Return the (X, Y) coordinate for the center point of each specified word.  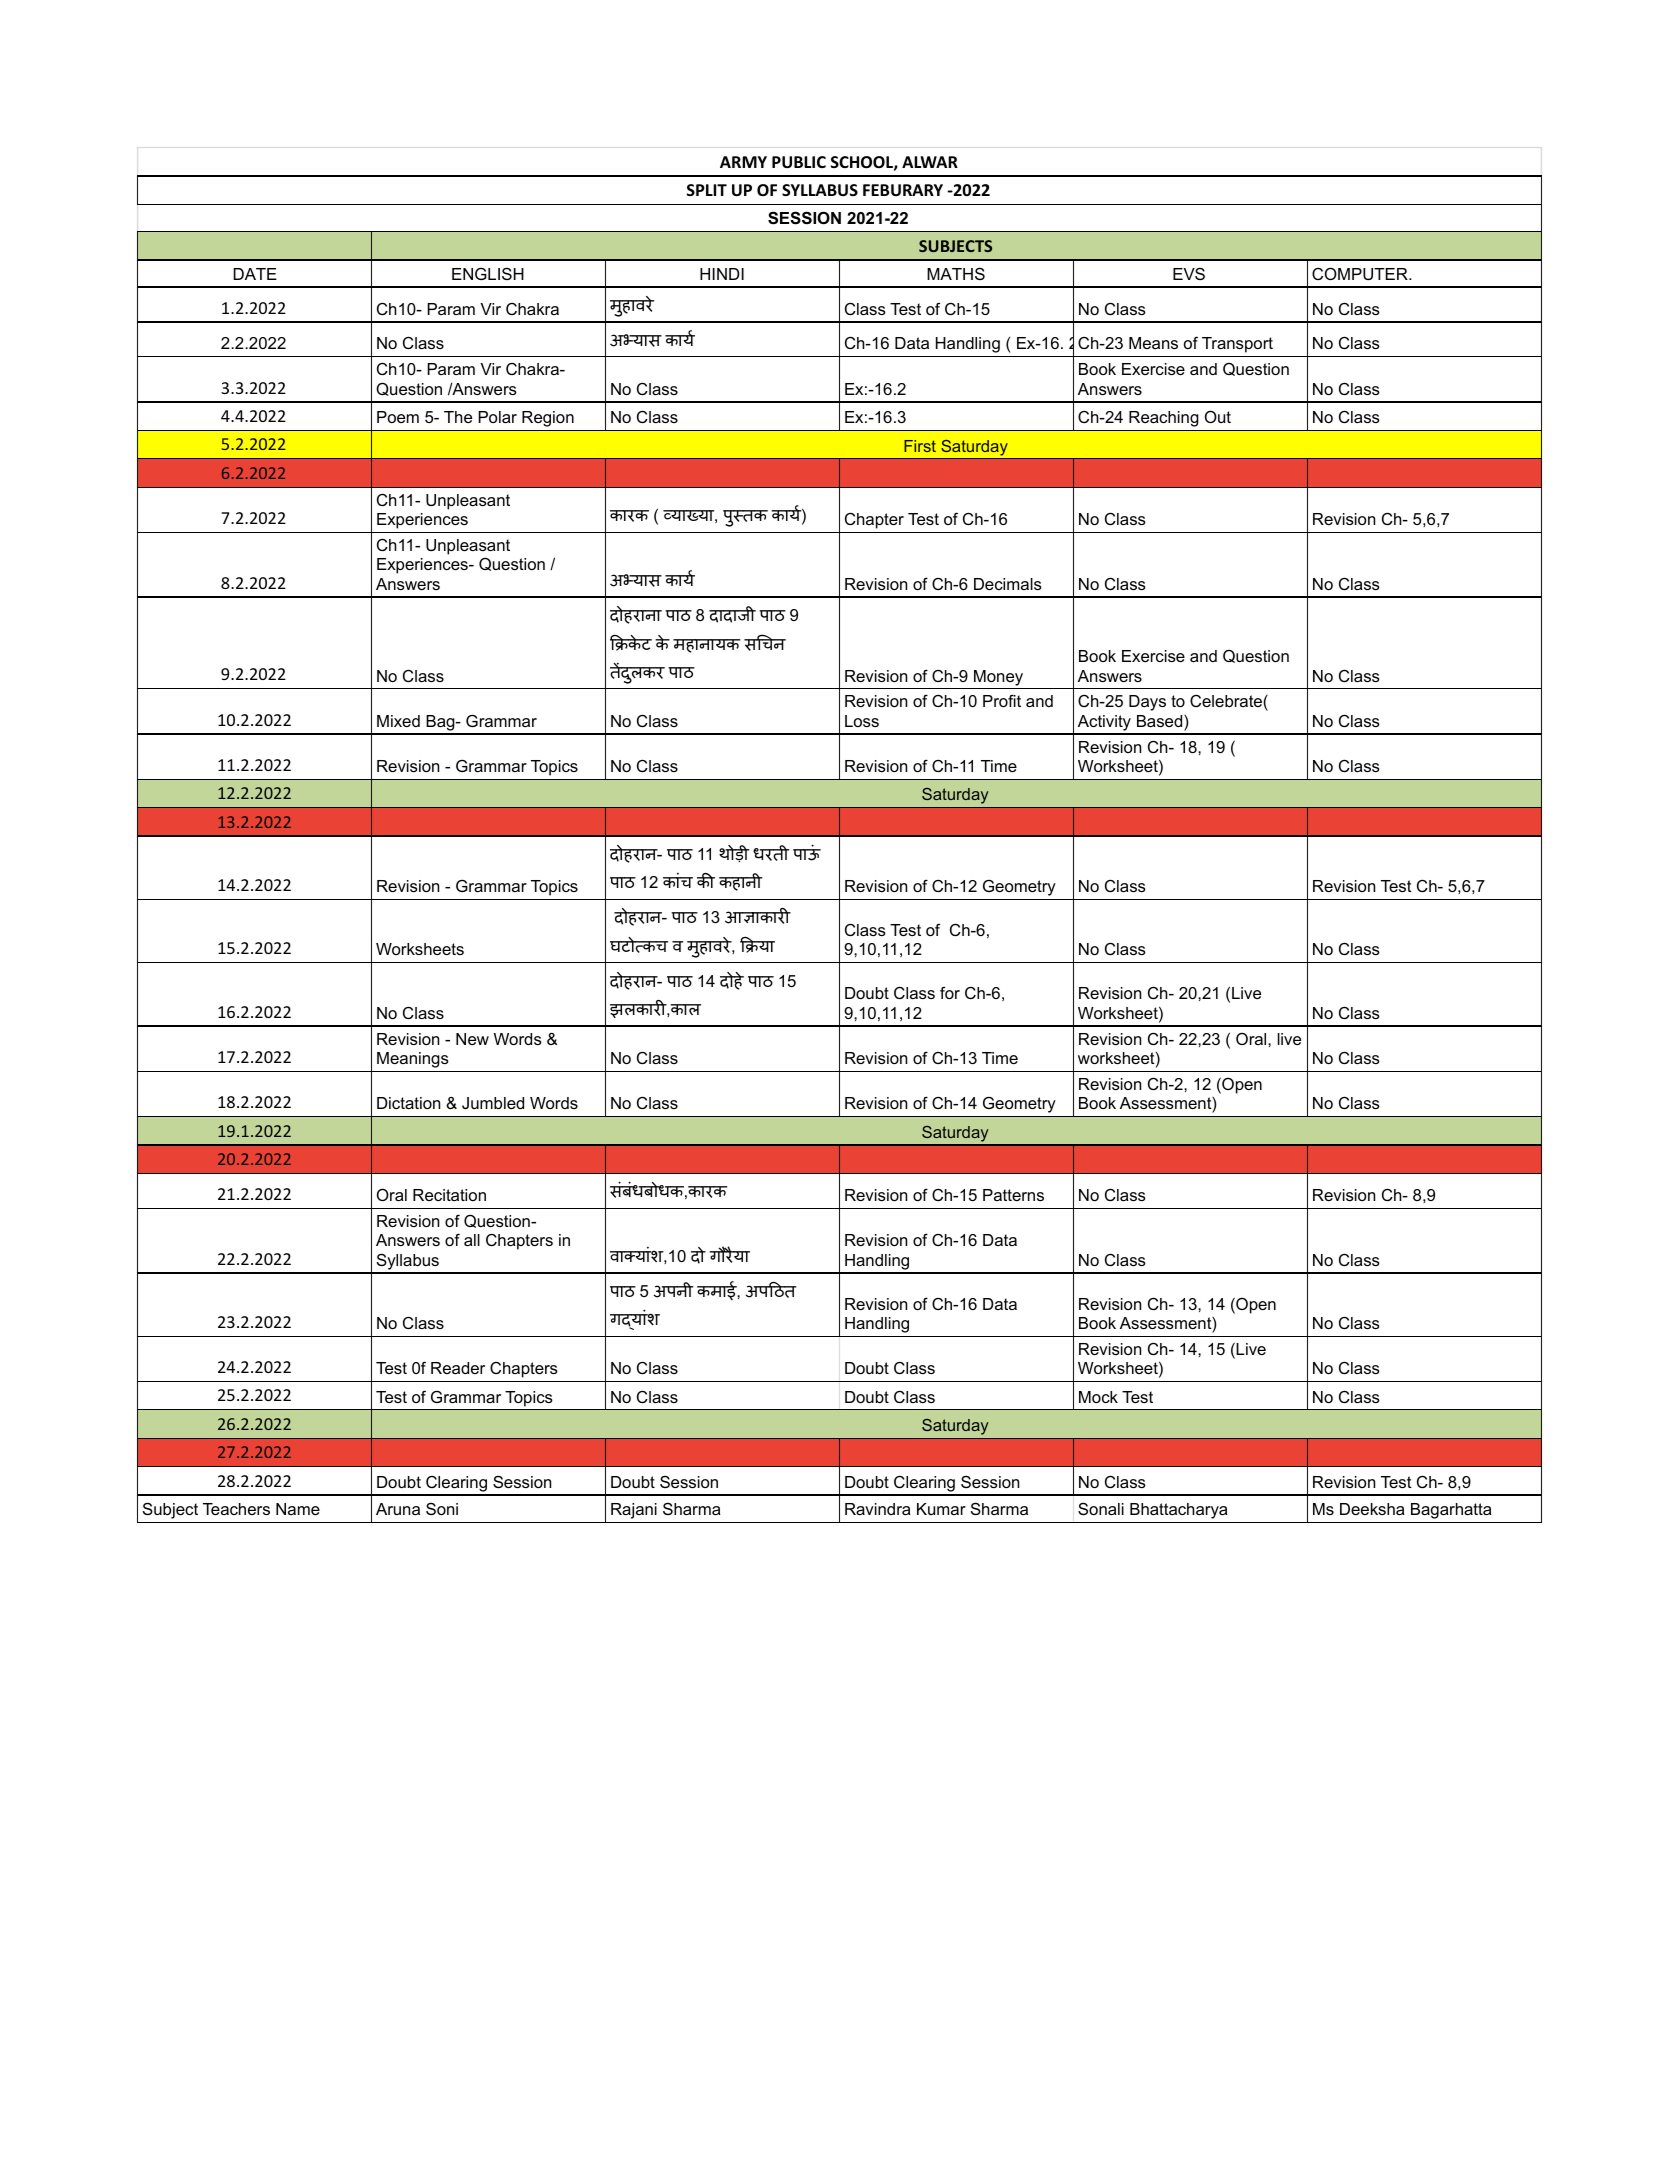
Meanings (413, 1060)
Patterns (1013, 1195)
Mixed (398, 721)
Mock (1098, 1397)
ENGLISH (488, 273)
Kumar (941, 1509)
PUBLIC (799, 162)
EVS (1189, 274)
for (950, 992)
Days (1147, 703)
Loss (862, 721)
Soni (442, 1509)
